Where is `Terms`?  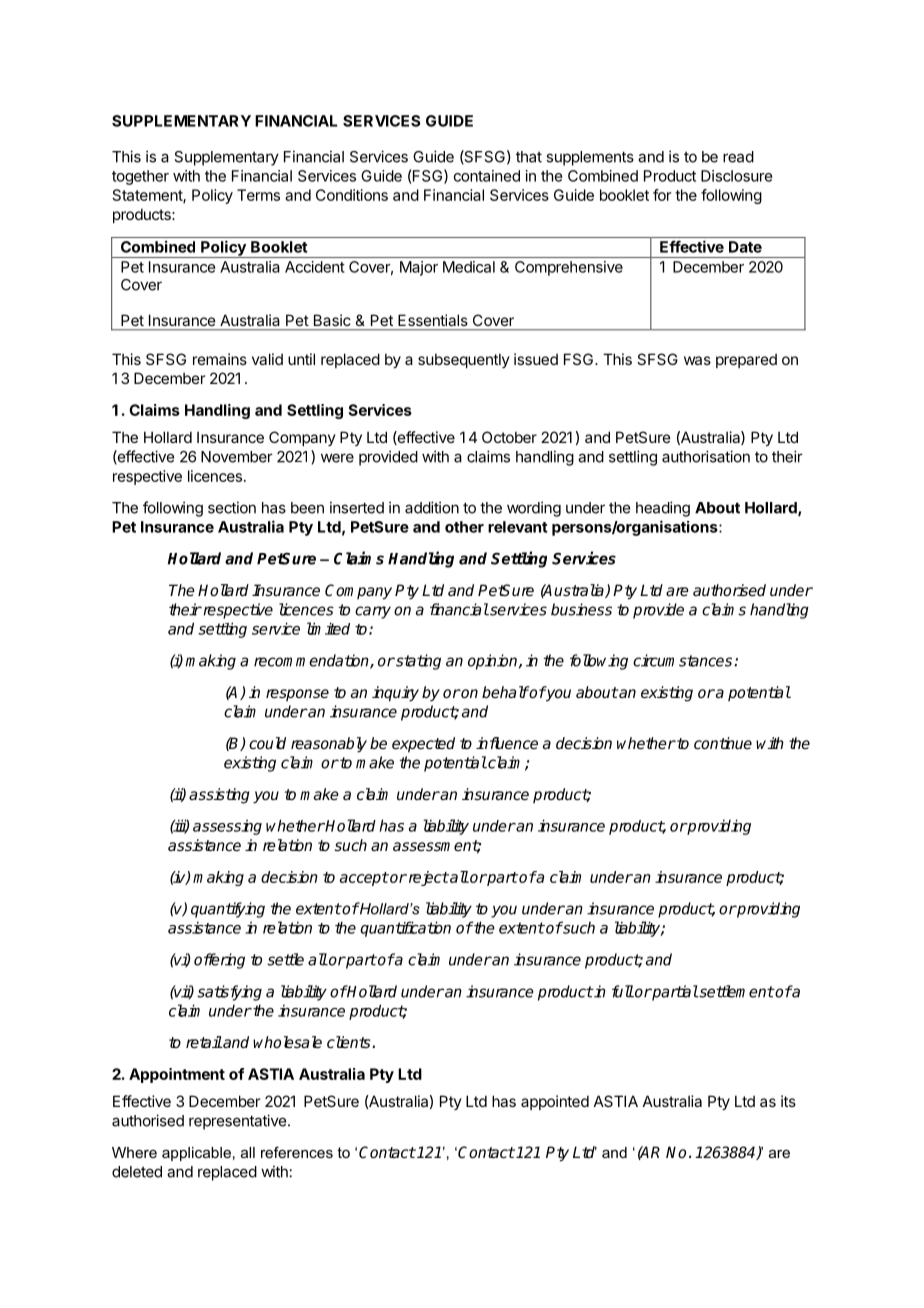
Terms is located at coordinates (258, 195).
